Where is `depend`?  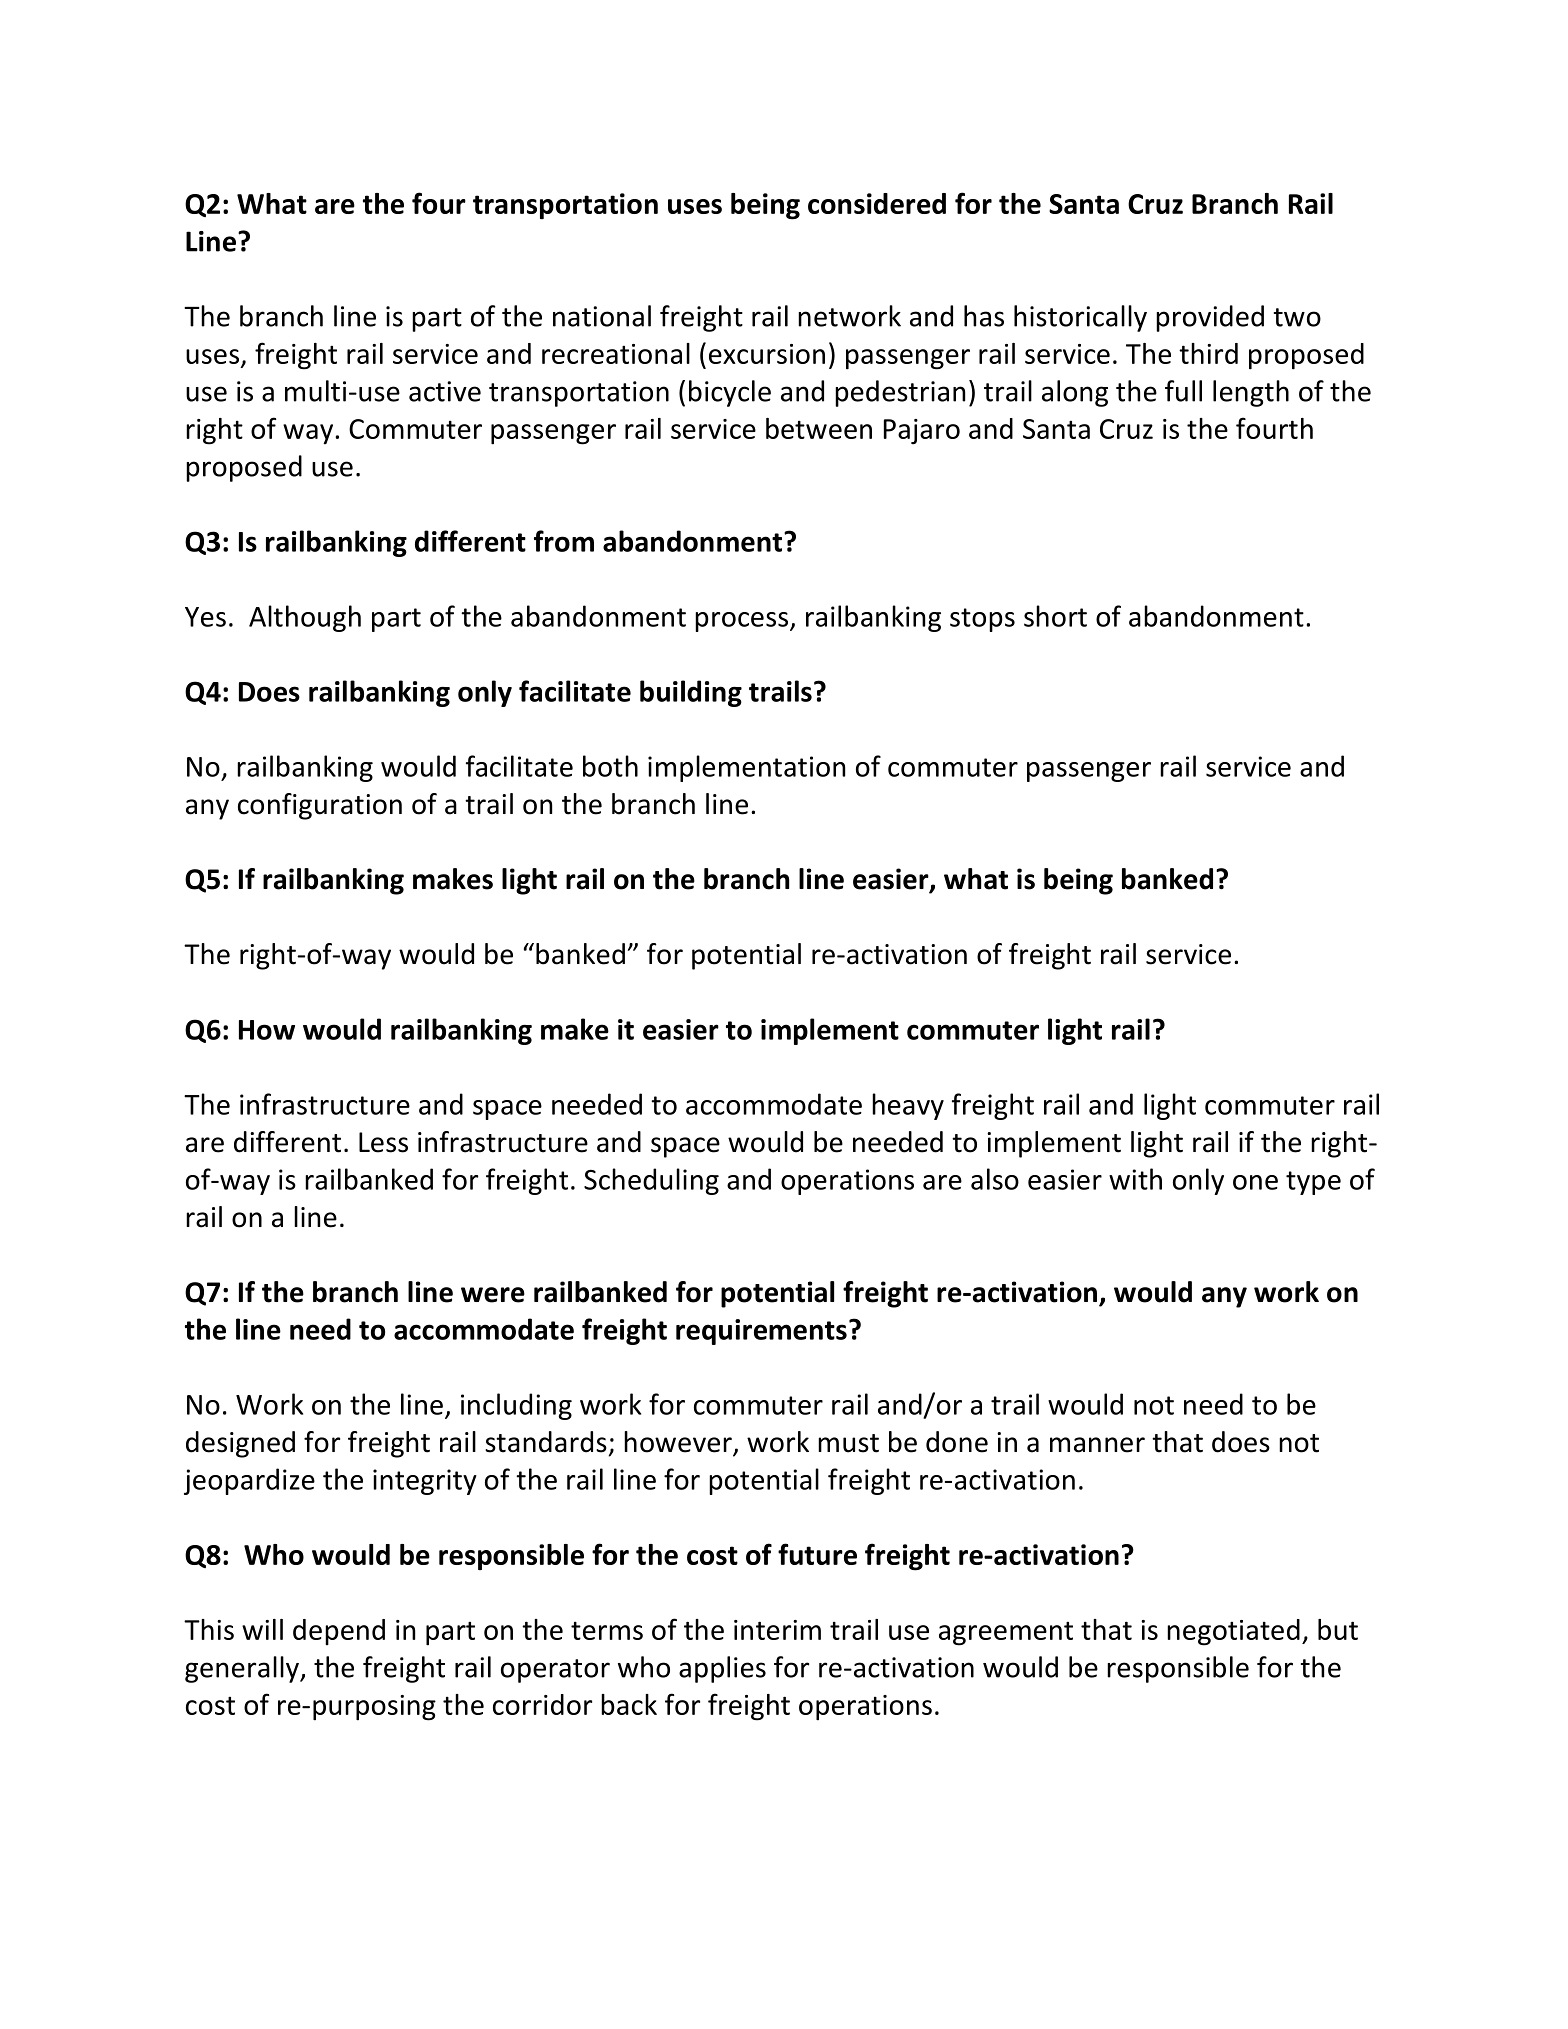
depend is located at coordinates (339, 1632).
